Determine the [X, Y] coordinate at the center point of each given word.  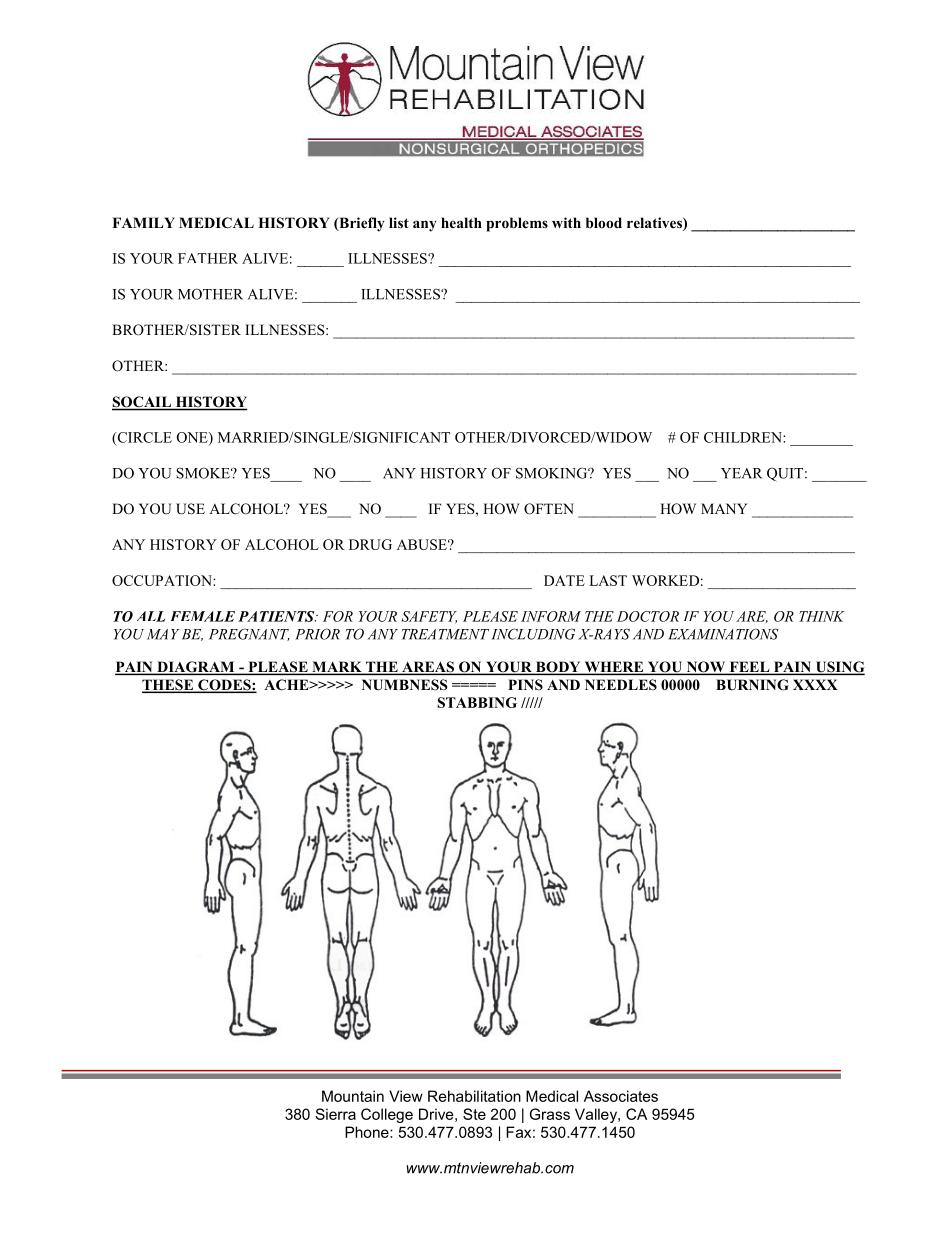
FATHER [208, 258]
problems [517, 224]
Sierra [335, 1114]
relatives [655, 224]
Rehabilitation [474, 1096]
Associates [621, 1096]
